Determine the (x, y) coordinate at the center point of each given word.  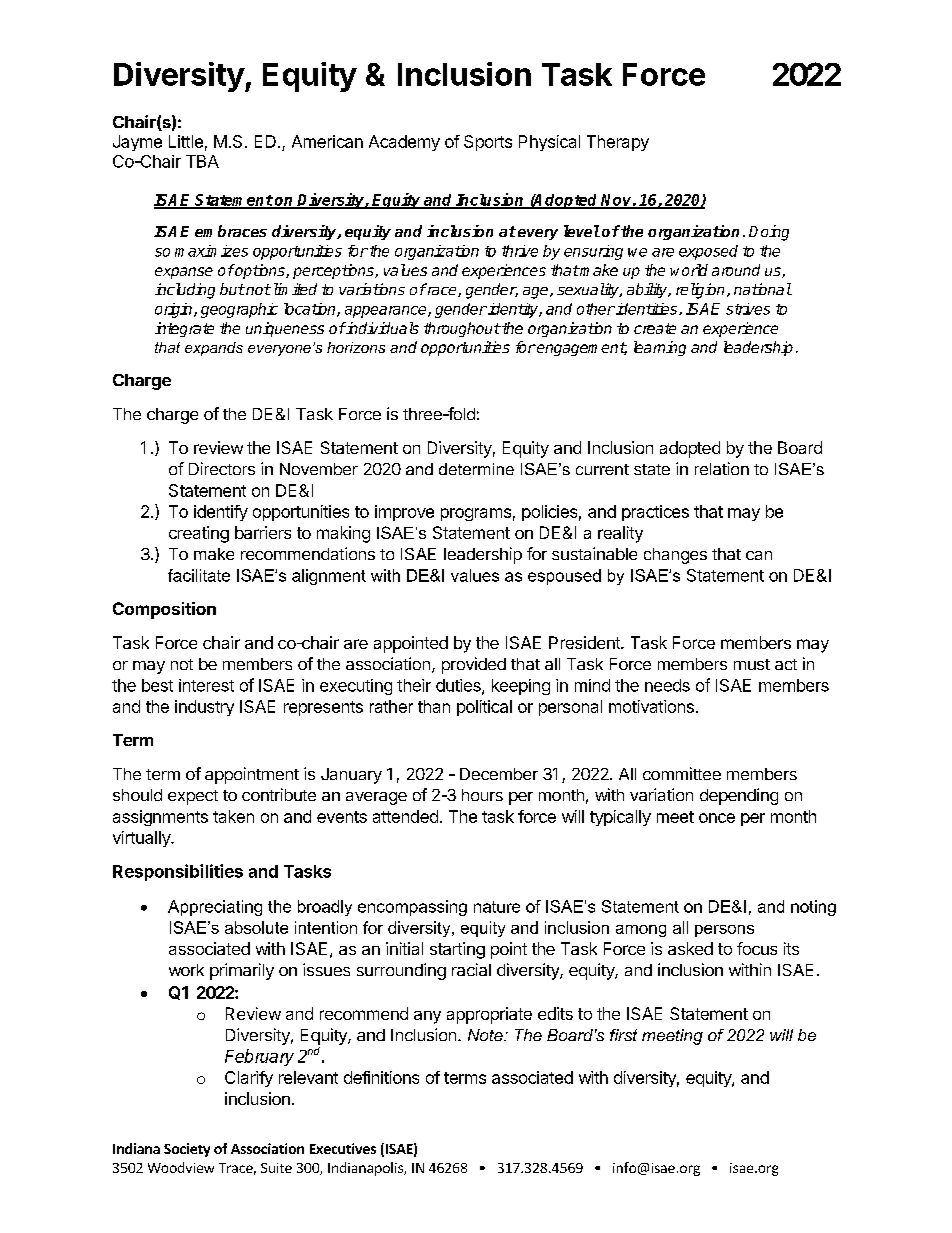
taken (233, 816)
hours (482, 795)
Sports (488, 143)
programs (476, 514)
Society (187, 1150)
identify (221, 513)
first (623, 1035)
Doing (769, 233)
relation (722, 468)
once (717, 818)
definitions (381, 1077)
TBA (202, 161)
